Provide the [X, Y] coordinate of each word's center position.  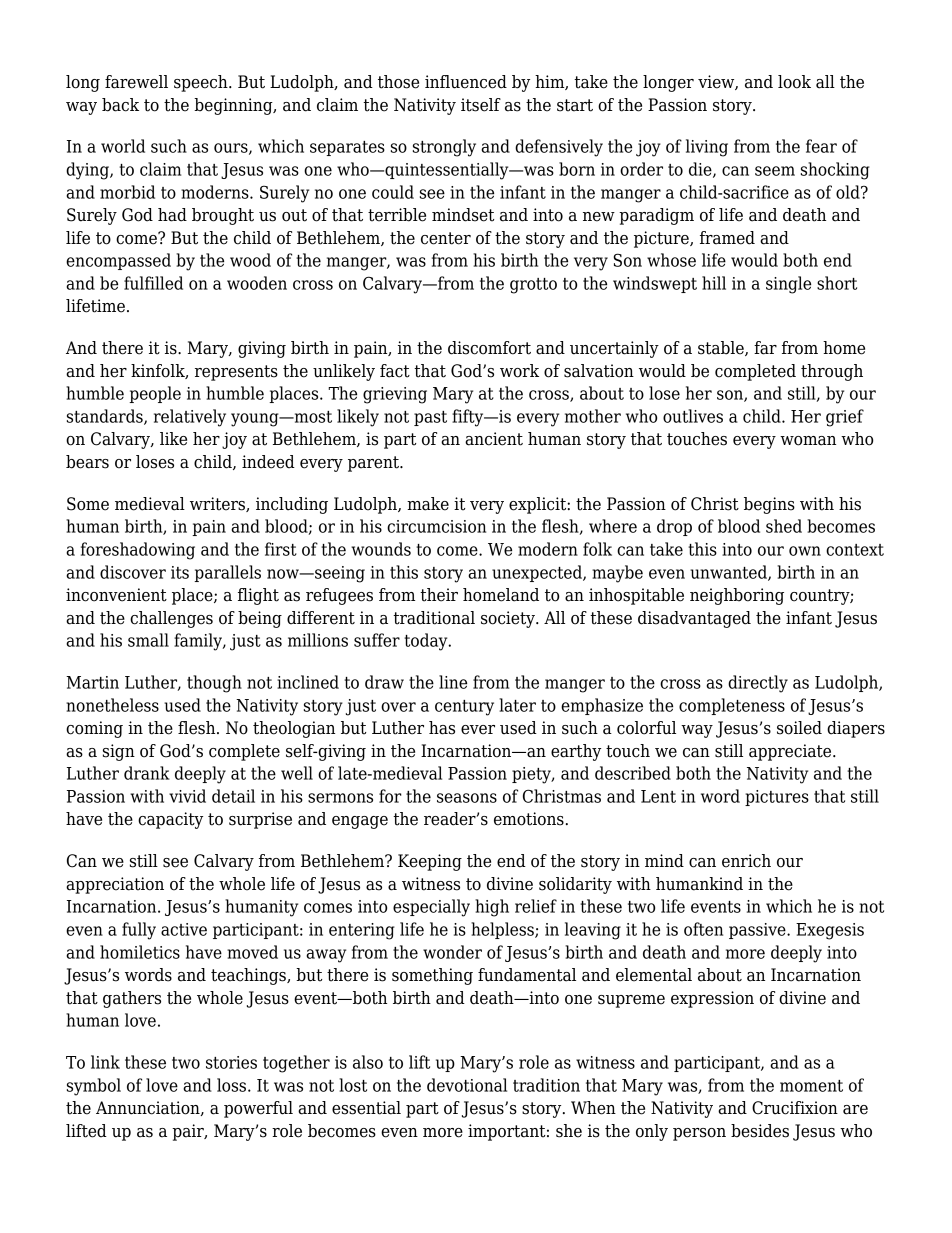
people [155, 394]
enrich [746, 861]
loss [233, 1085]
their [439, 595]
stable [722, 348]
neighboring [737, 596]
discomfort [489, 348]
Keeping [430, 862]
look [794, 82]
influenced [466, 82]
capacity [170, 820]
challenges [171, 619]
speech [202, 83]
